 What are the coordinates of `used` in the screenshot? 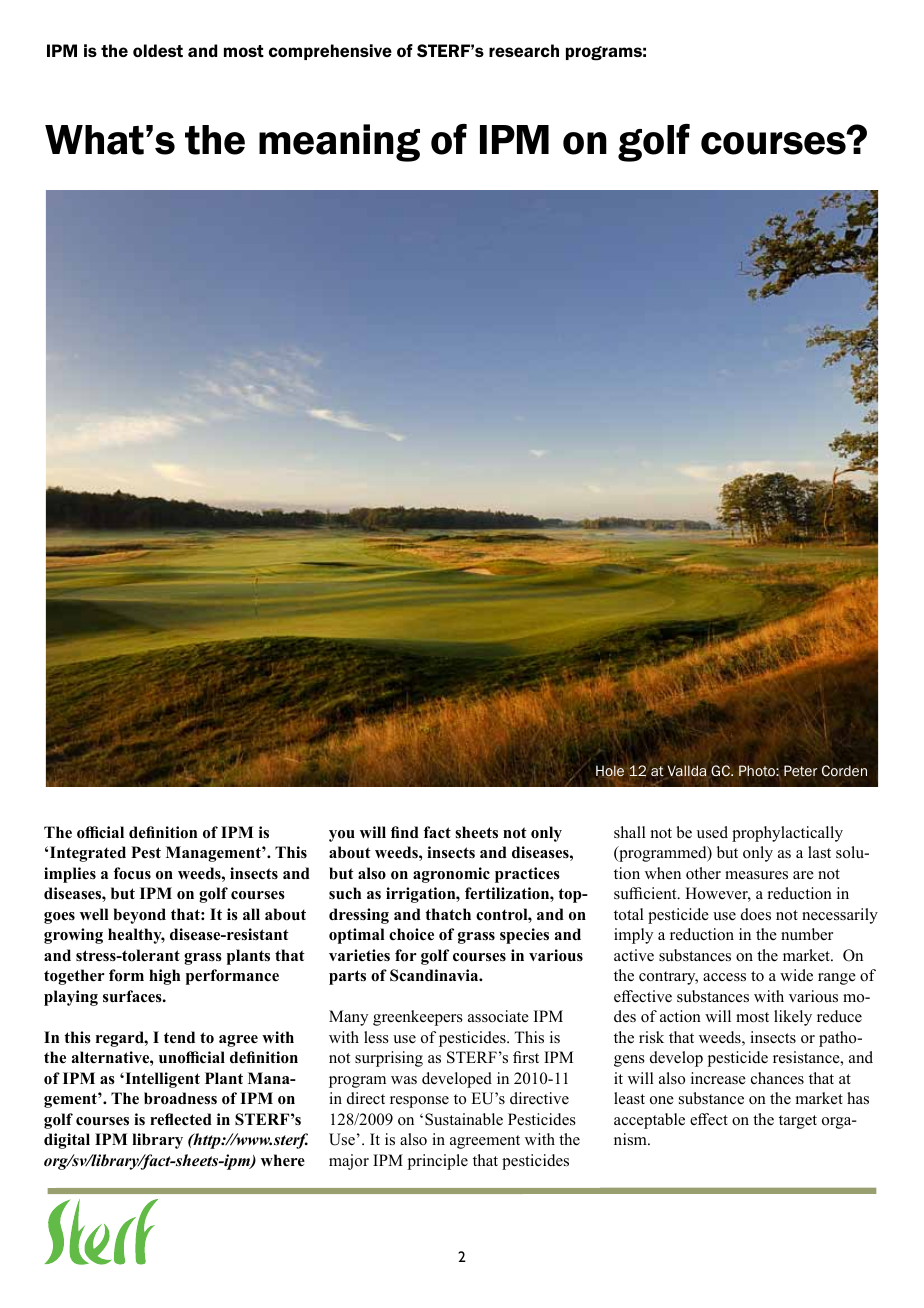 It's located at (712, 832).
